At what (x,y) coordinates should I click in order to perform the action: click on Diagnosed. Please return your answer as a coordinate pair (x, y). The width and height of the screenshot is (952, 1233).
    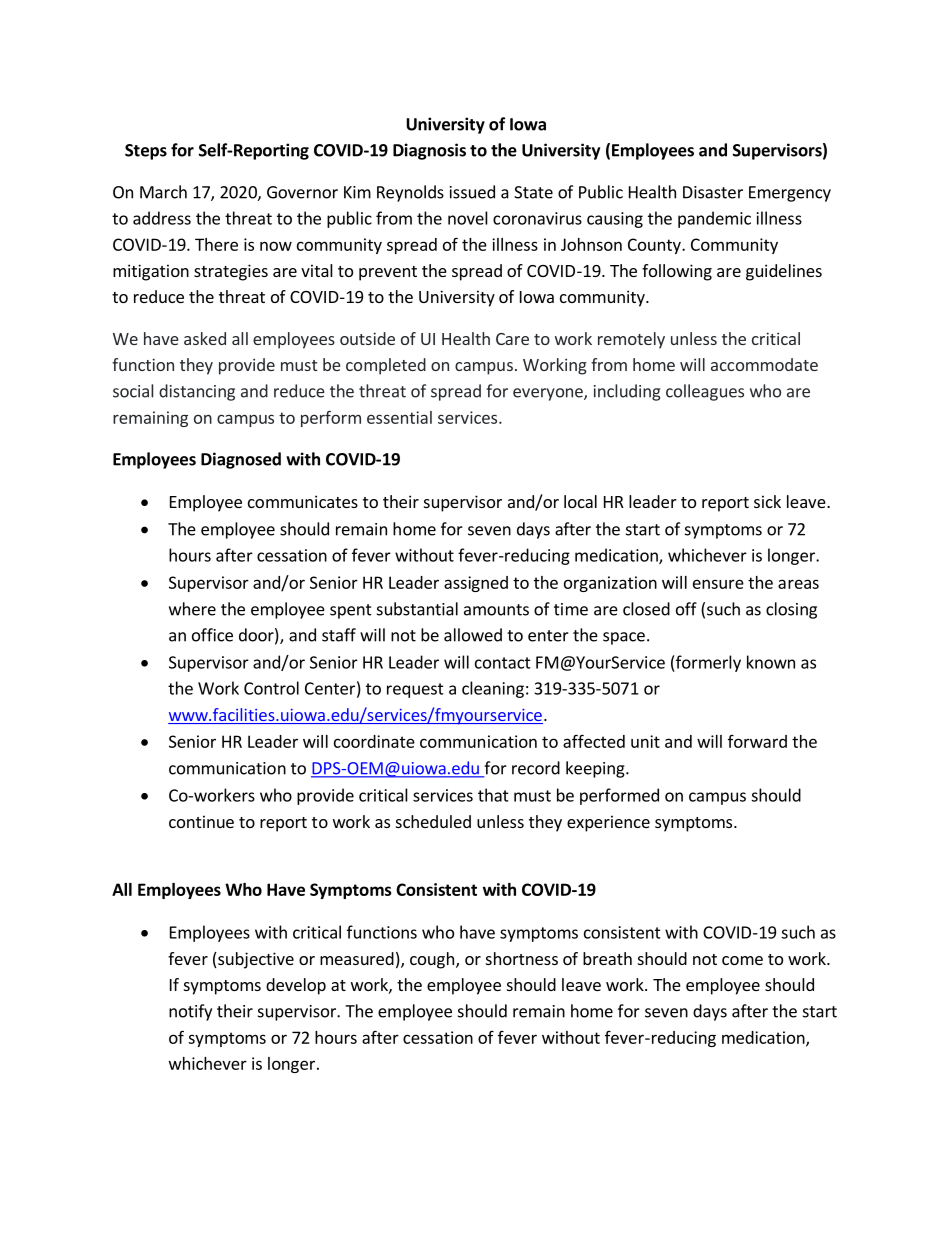
    Looking at the image, I should click on (241, 460).
